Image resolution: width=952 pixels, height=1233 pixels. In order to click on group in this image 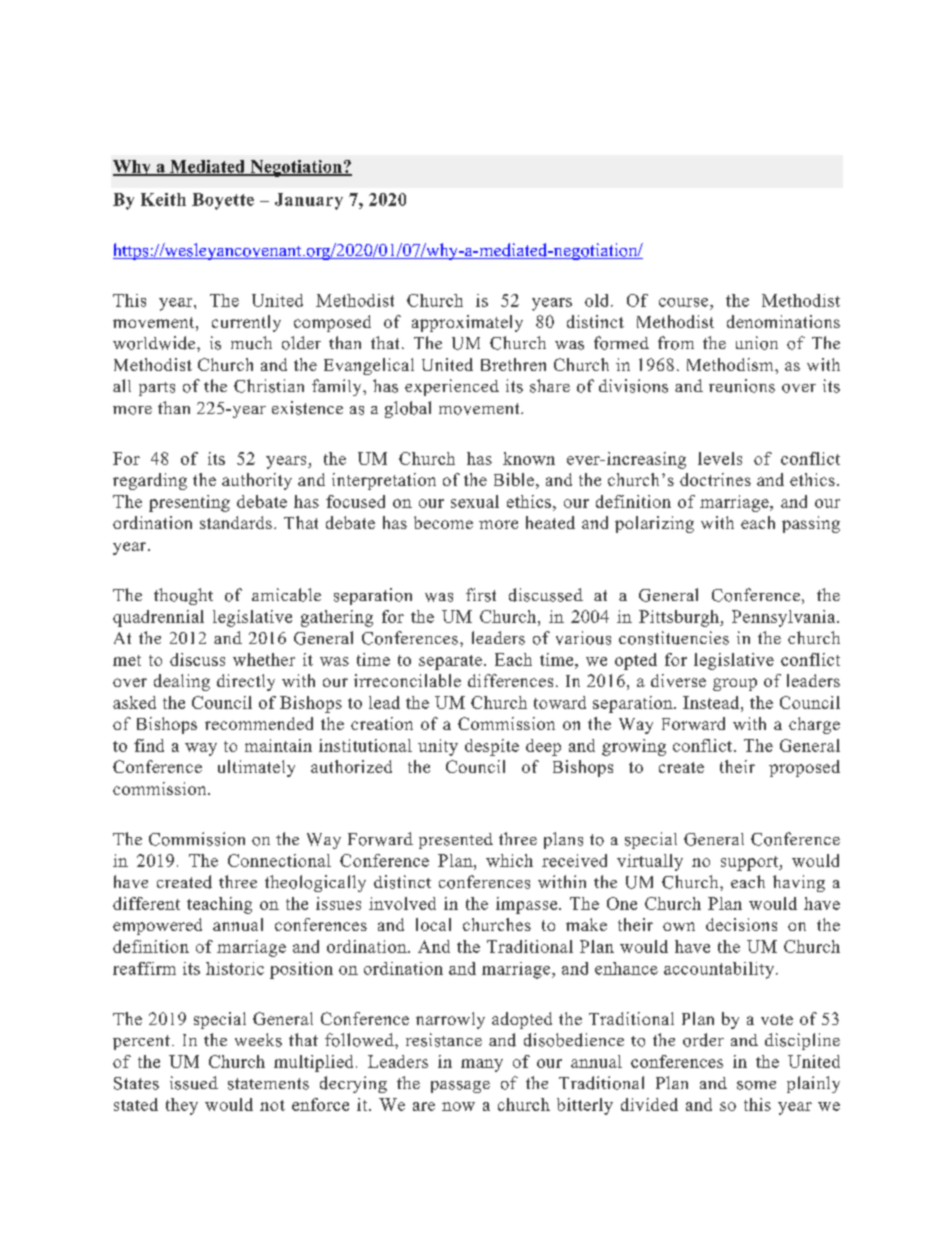, I will do `click(735, 684)`.
